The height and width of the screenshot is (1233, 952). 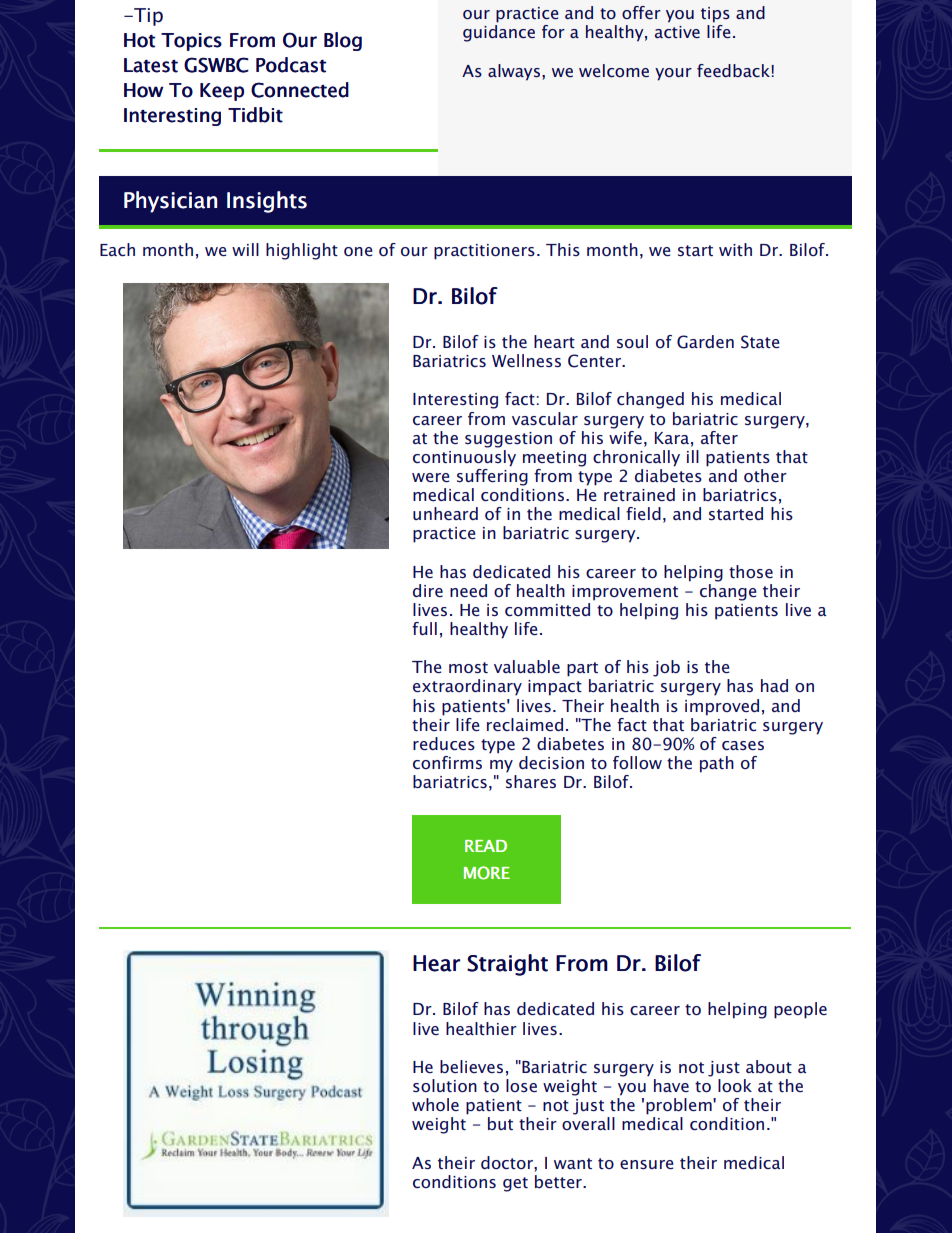 What do you see at coordinates (191, 42) in the screenshot?
I see `Topics` at bounding box center [191, 42].
